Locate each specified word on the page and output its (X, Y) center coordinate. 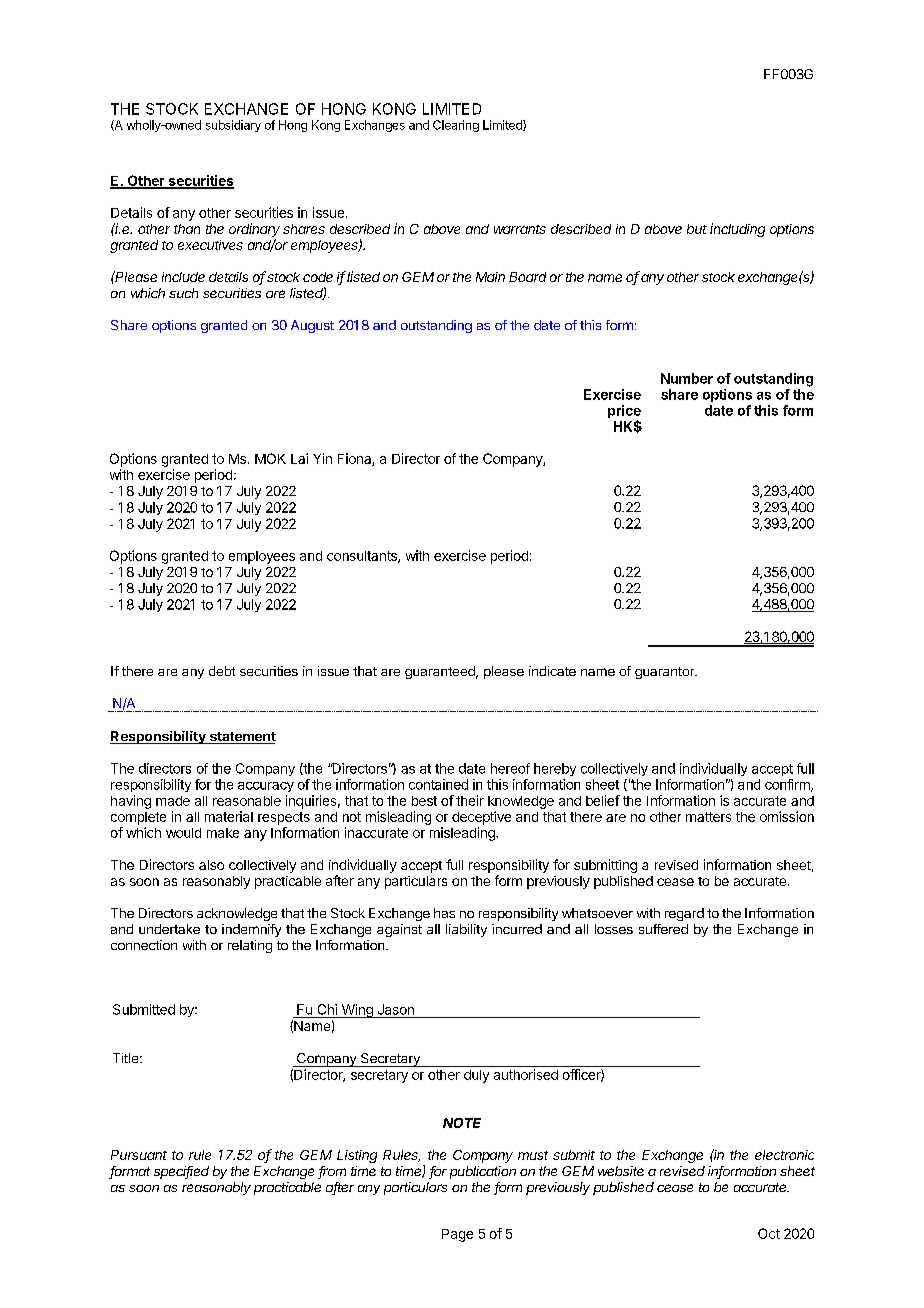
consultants (363, 557)
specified (181, 1172)
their (470, 800)
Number (687, 378)
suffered (663, 929)
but (697, 229)
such (183, 293)
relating (250, 946)
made (173, 801)
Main (490, 277)
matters (708, 817)
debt (222, 671)
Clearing (456, 126)
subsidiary (233, 126)
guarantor (666, 673)
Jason (396, 1009)
